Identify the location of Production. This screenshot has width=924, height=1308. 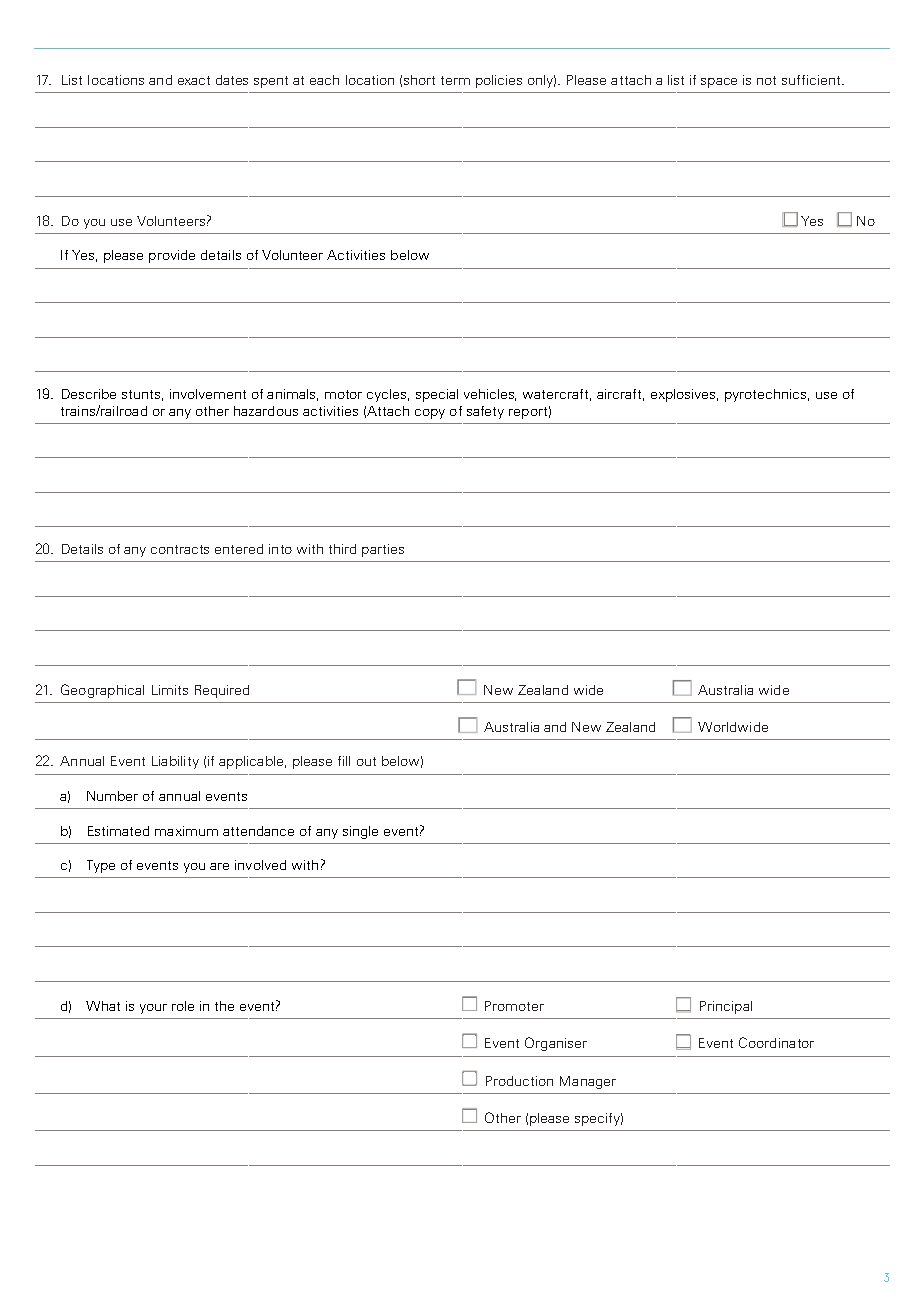
(519, 1081).
